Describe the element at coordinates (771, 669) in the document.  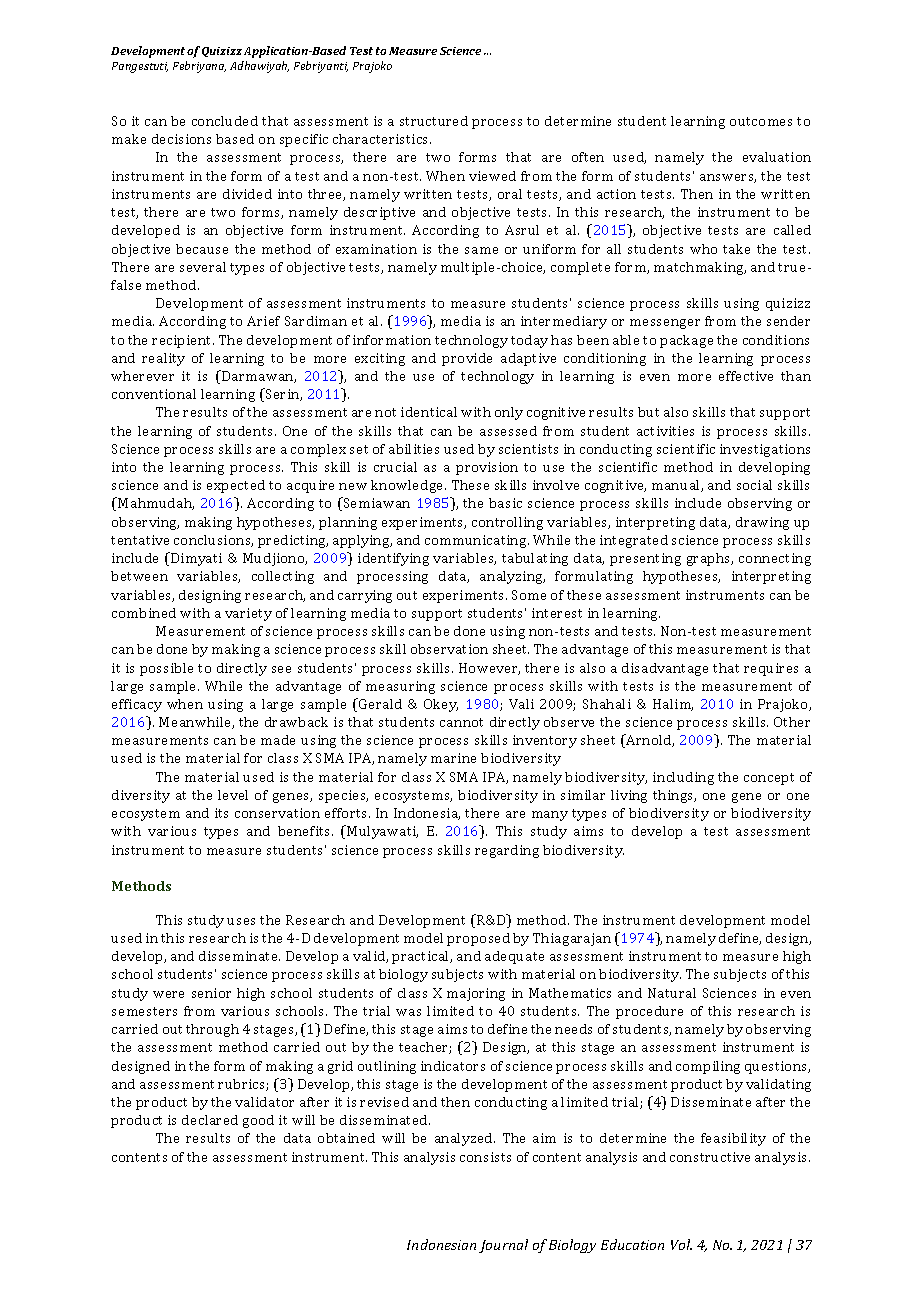
I see `requires` at that location.
